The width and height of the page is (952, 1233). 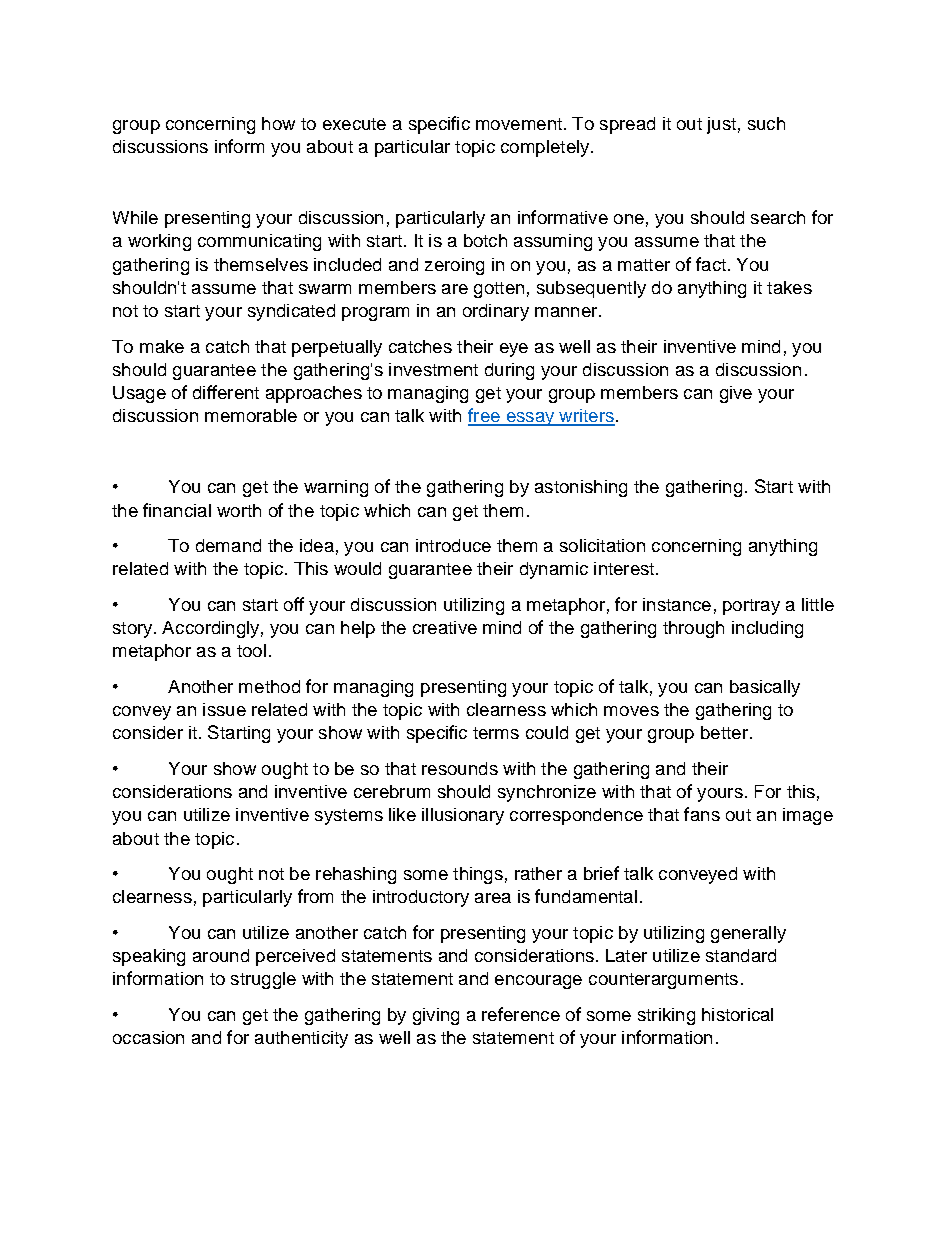 What do you see at coordinates (736, 394) in the page?
I see `give` at bounding box center [736, 394].
